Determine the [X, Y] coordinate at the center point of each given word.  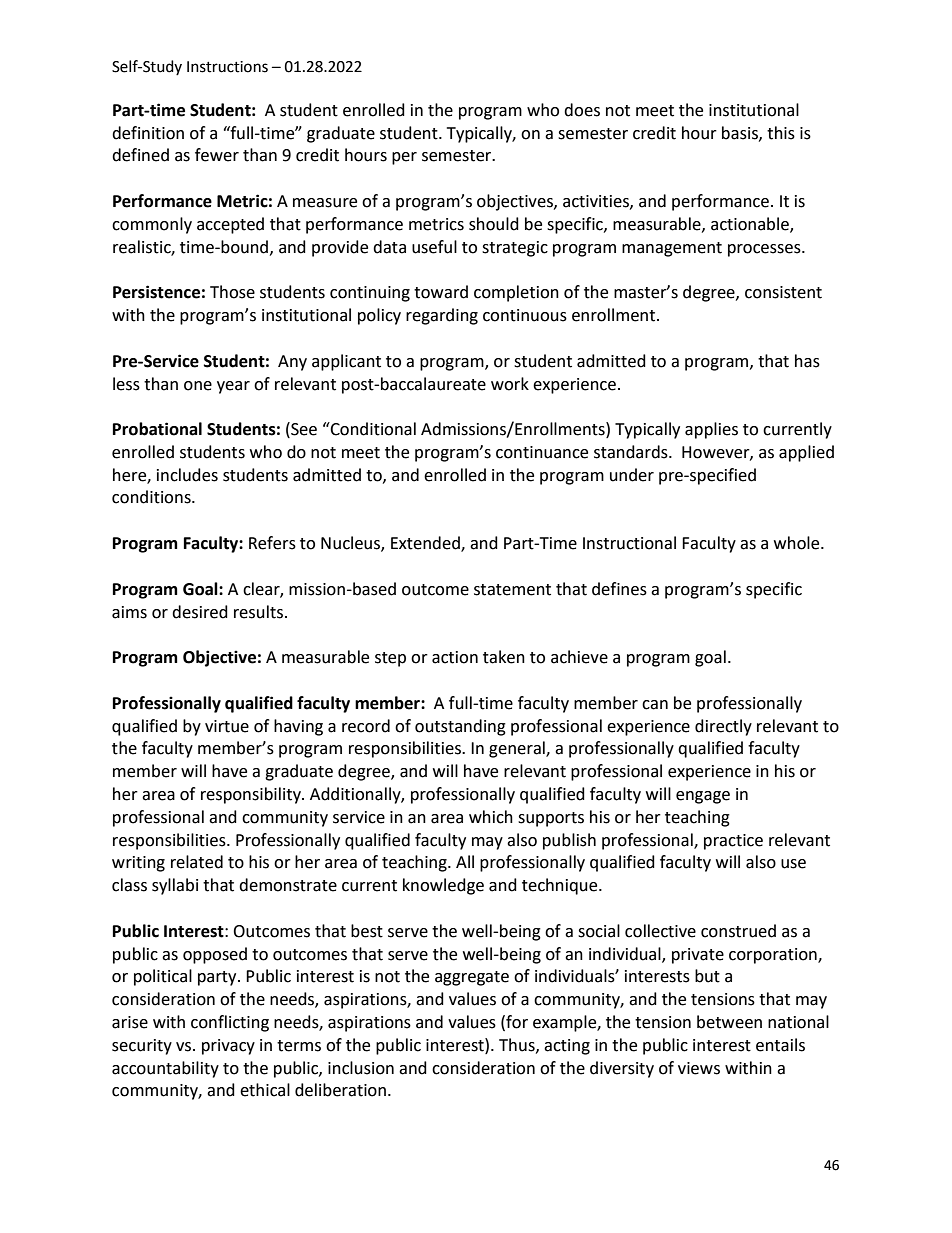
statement [512, 590]
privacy [228, 1047]
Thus [518, 1045]
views [699, 1068]
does [582, 110]
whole [798, 543]
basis [741, 133]
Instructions [227, 67]
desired [200, 612]
